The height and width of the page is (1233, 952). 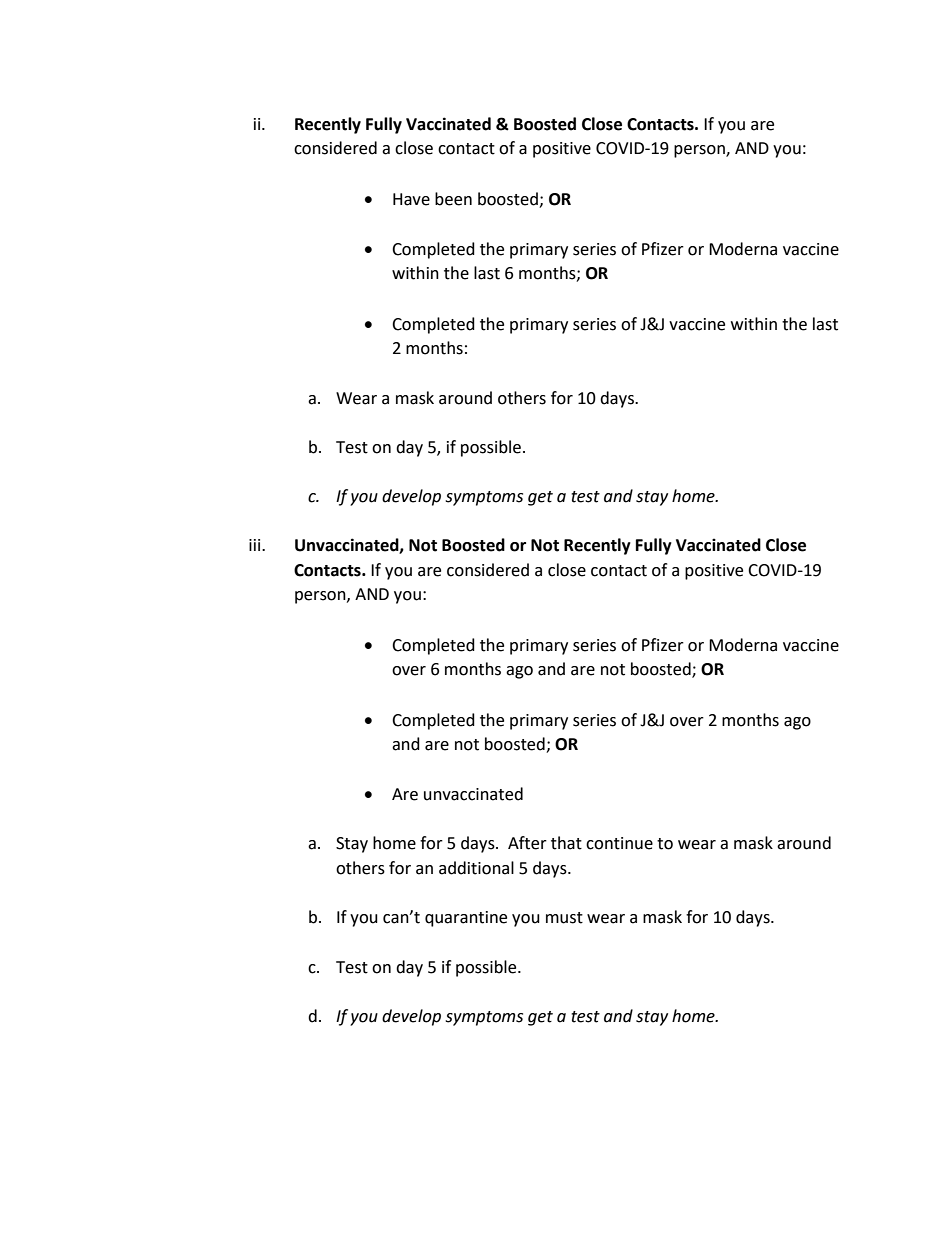 I want to click on must, so click(x=564, y=918).
